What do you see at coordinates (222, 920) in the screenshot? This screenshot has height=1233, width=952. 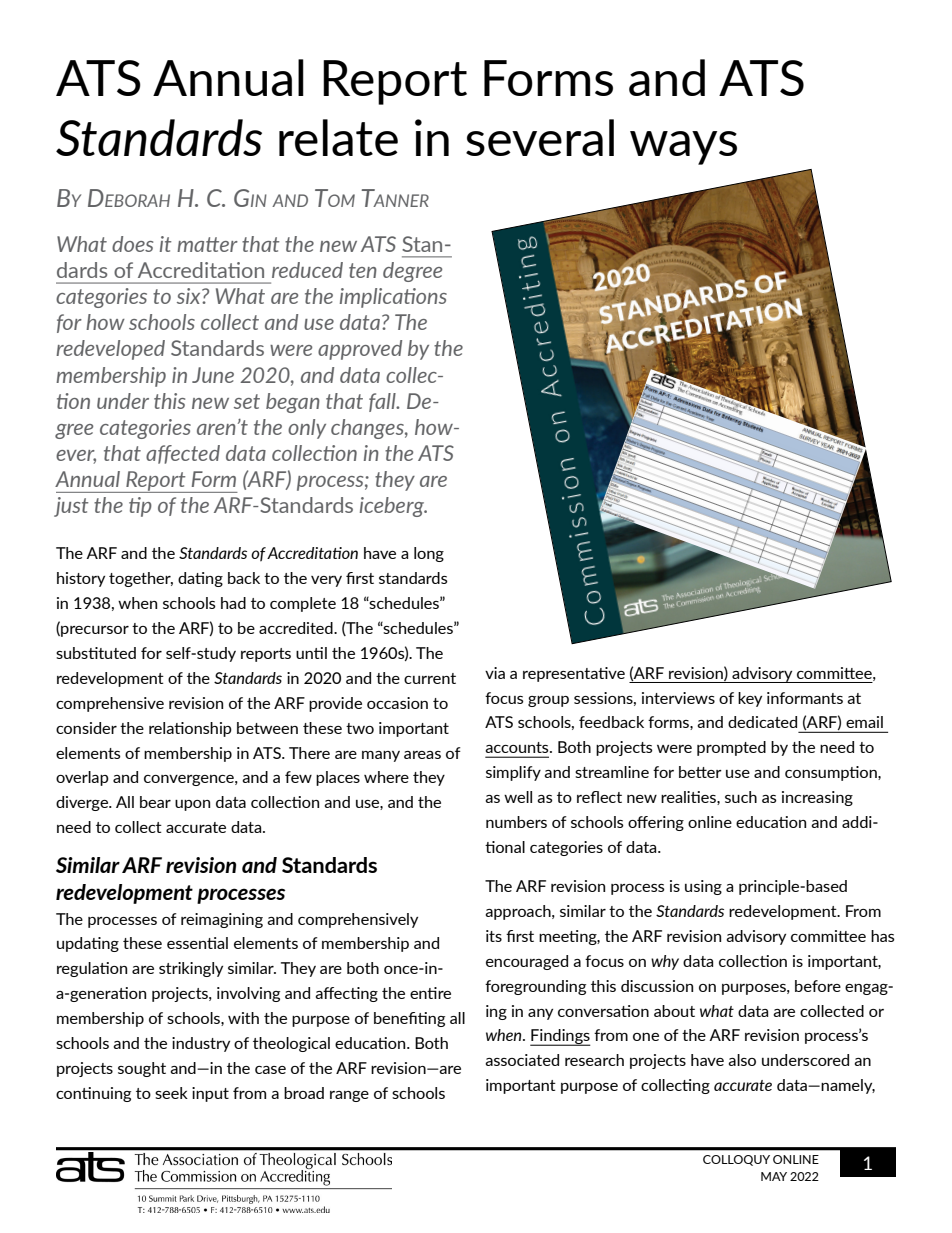 I see `reimagining` at bounding box center [222, 920].
